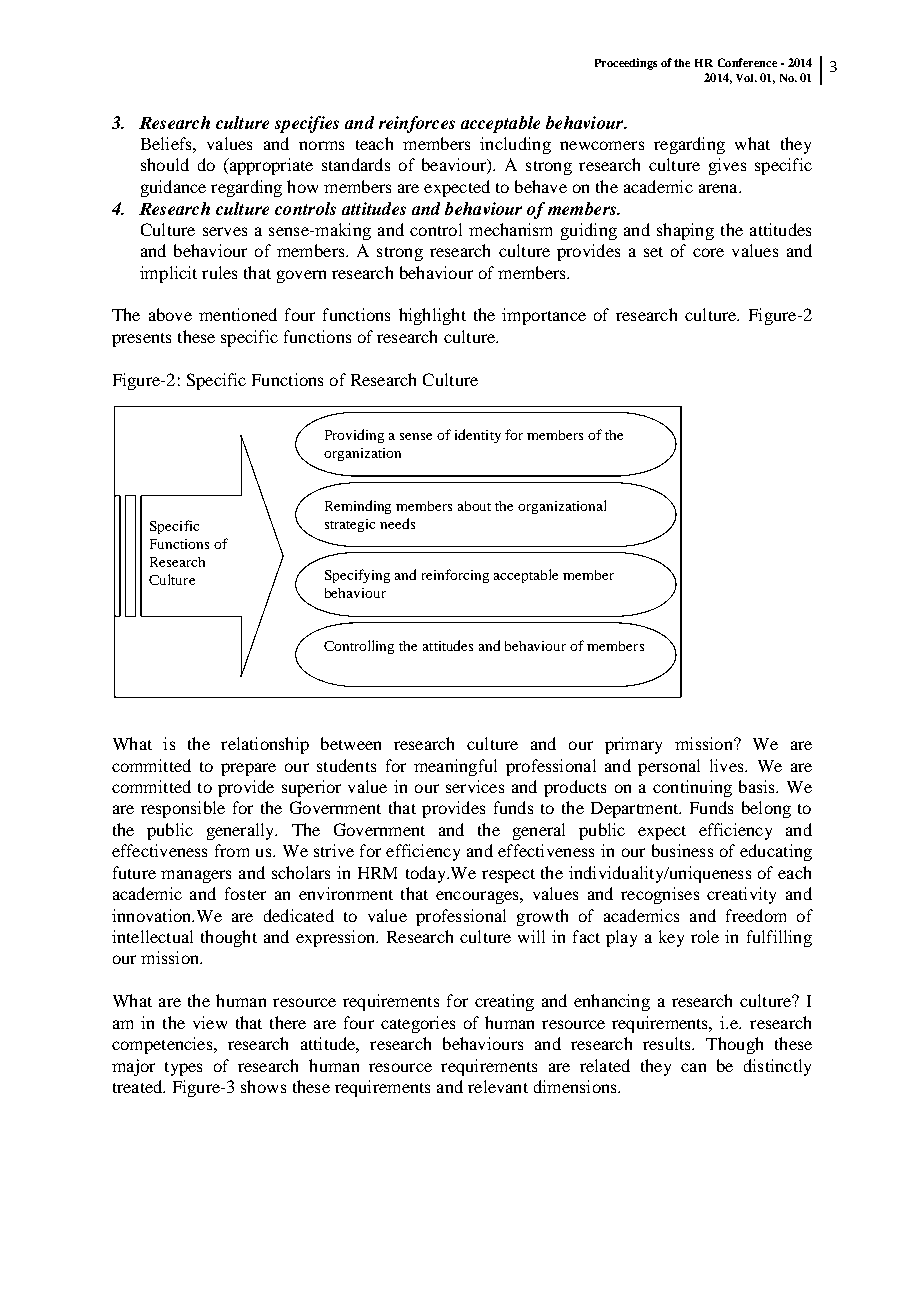 Image resolution: width=924 pixels, height=1307 pixels. I want to click on reinforcing, so click(455, 576).
